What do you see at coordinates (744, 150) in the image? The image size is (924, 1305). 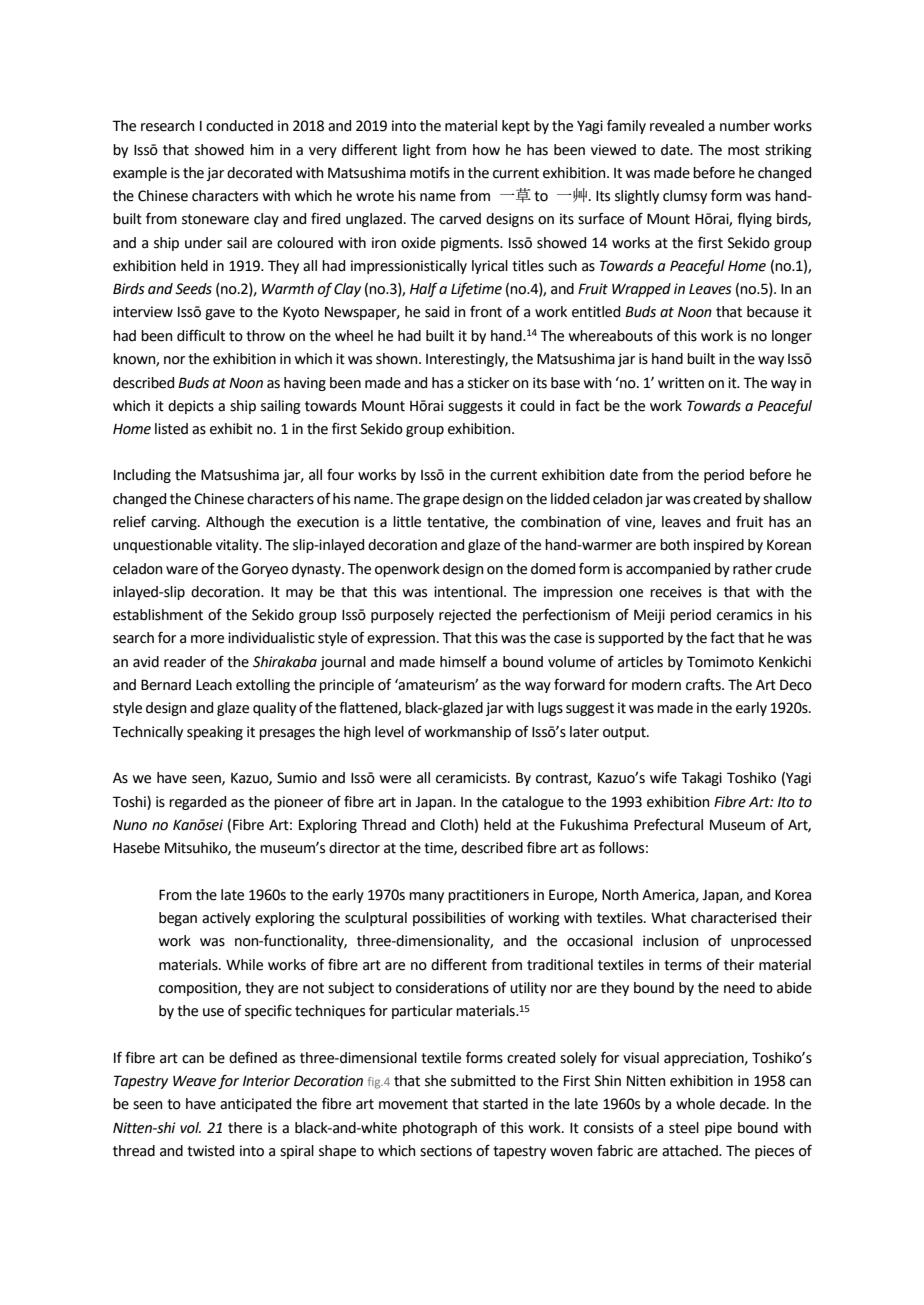 I see `most` at bounding box center [744, 150].
